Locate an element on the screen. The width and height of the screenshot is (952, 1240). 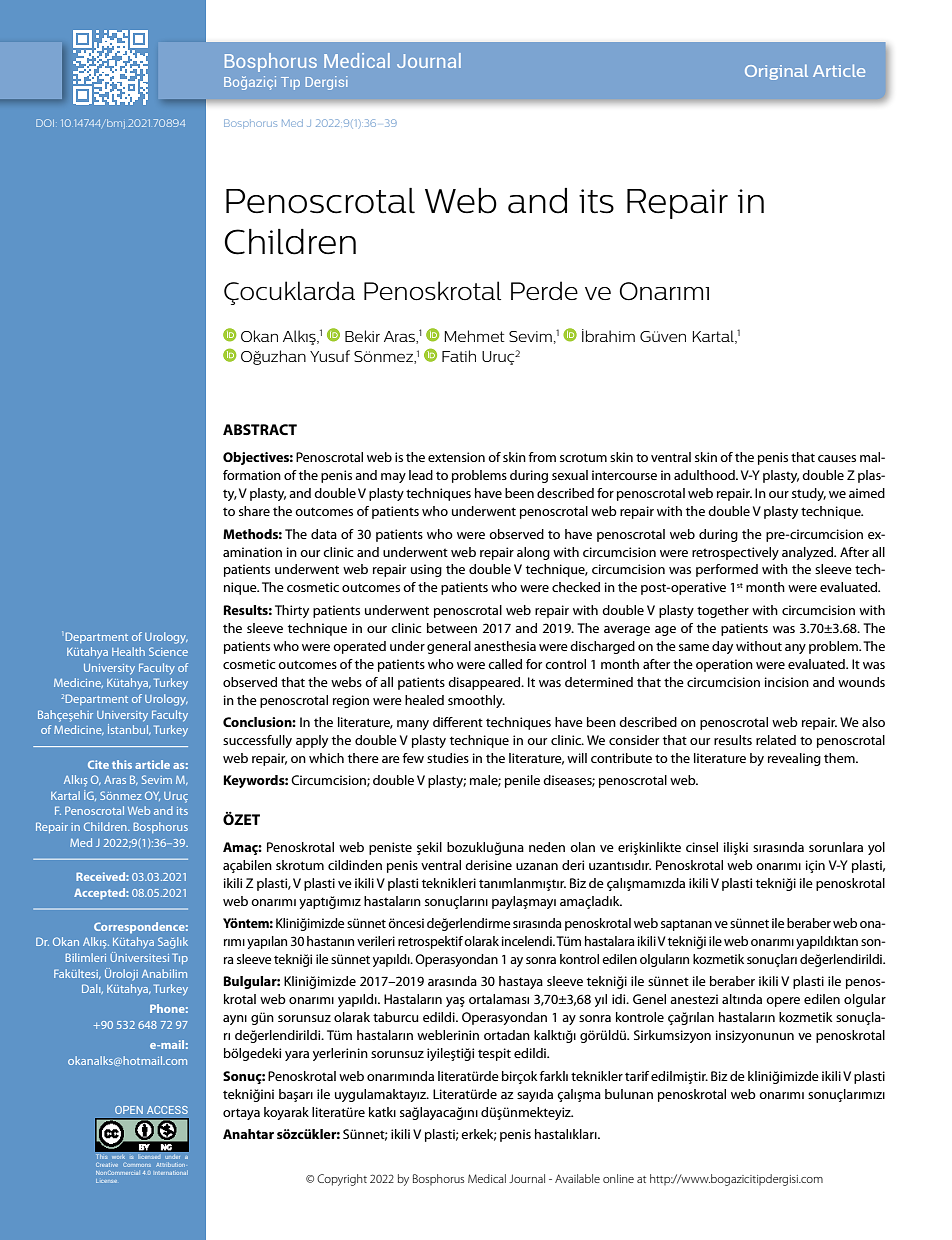
Commons is located at coordinates (137, 1165).
